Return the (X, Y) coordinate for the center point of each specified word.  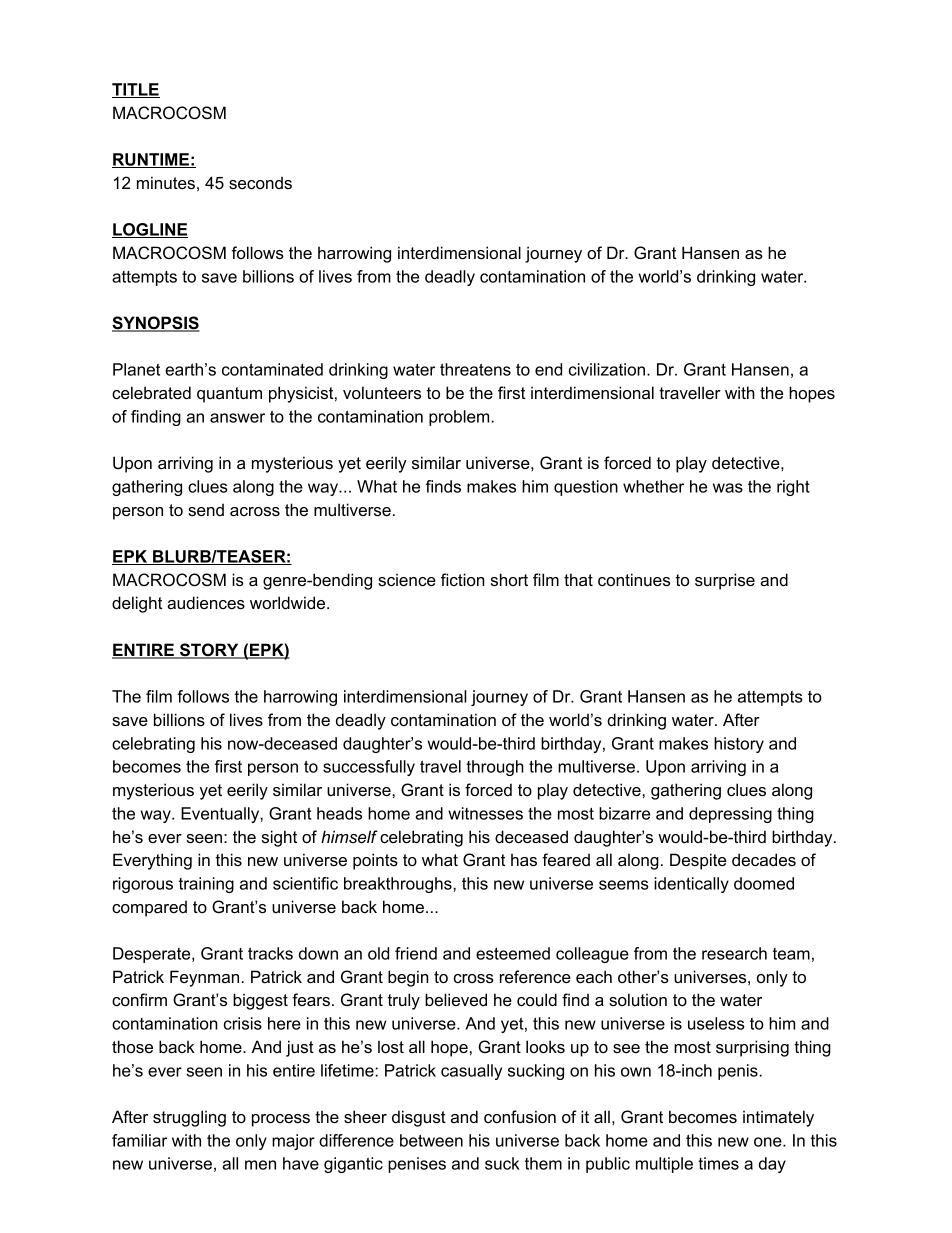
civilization (607, 369)
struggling (189, 1118)
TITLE (136, 90)
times (718, 1163)
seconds (260, 182)
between (431, 1140)
